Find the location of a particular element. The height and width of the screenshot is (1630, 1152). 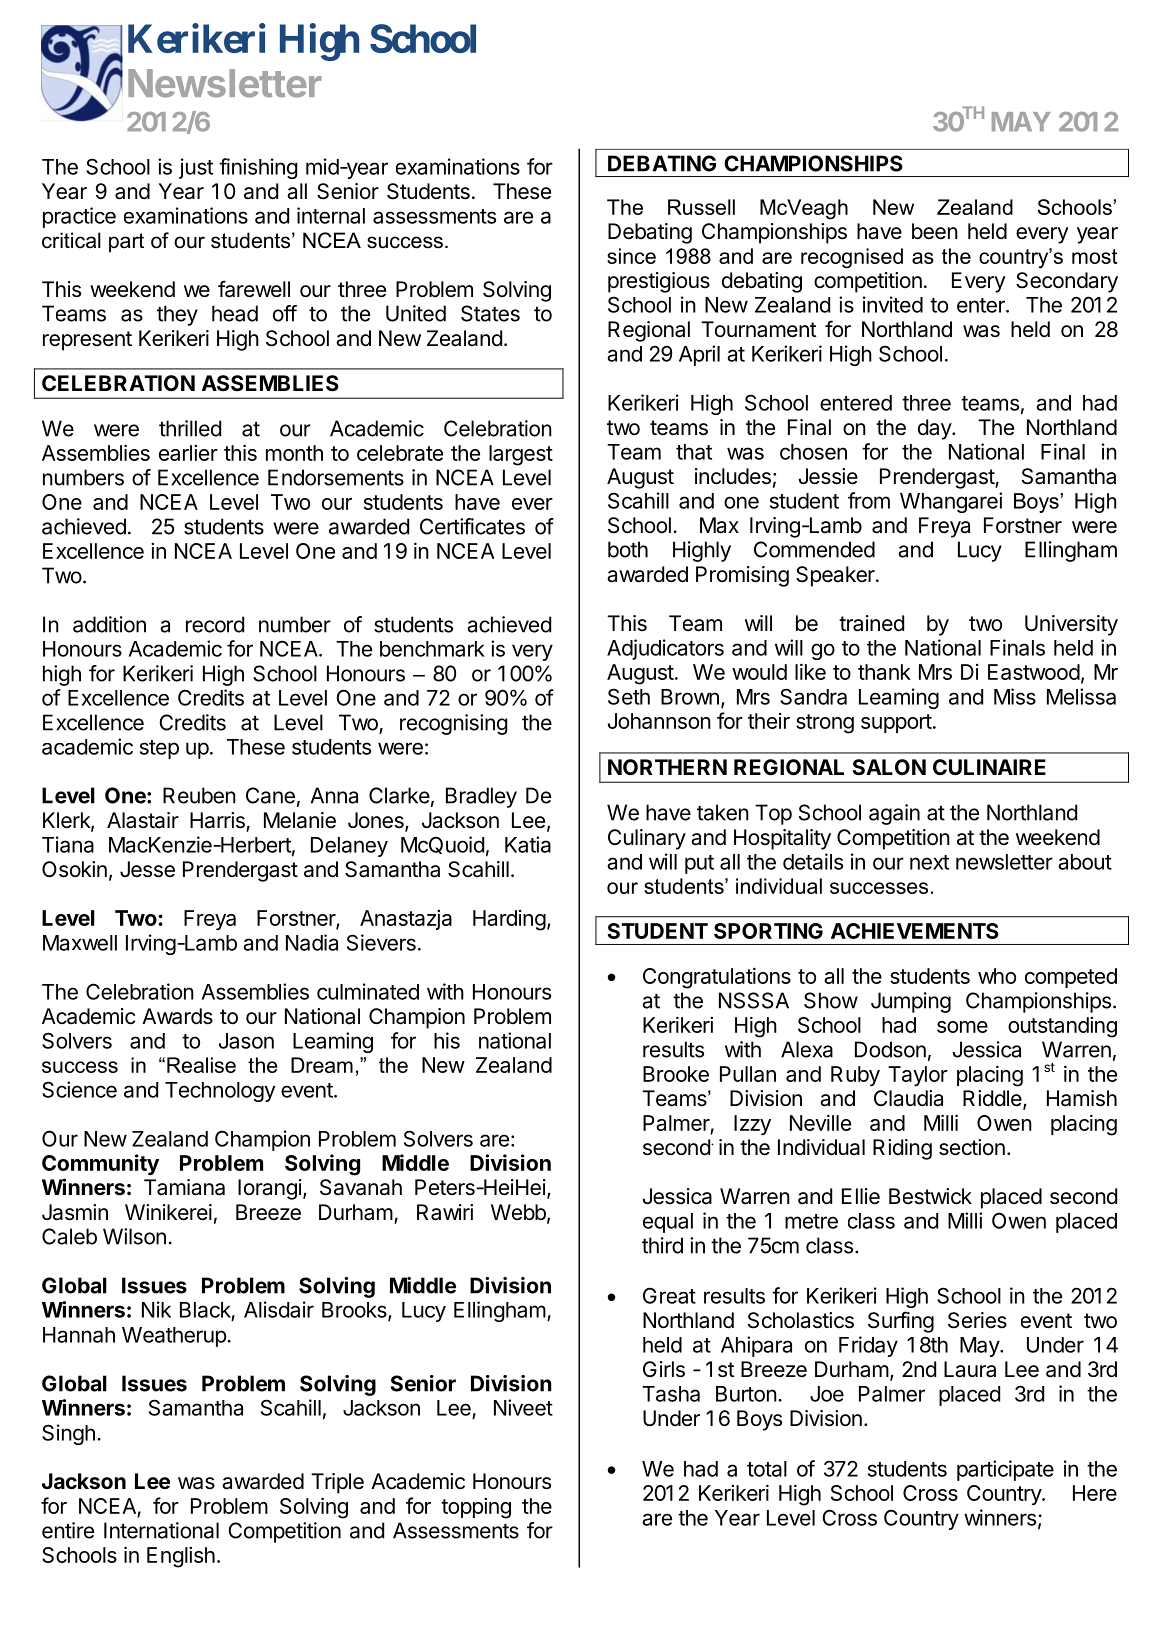

been is located at coordinates (935, 231).
